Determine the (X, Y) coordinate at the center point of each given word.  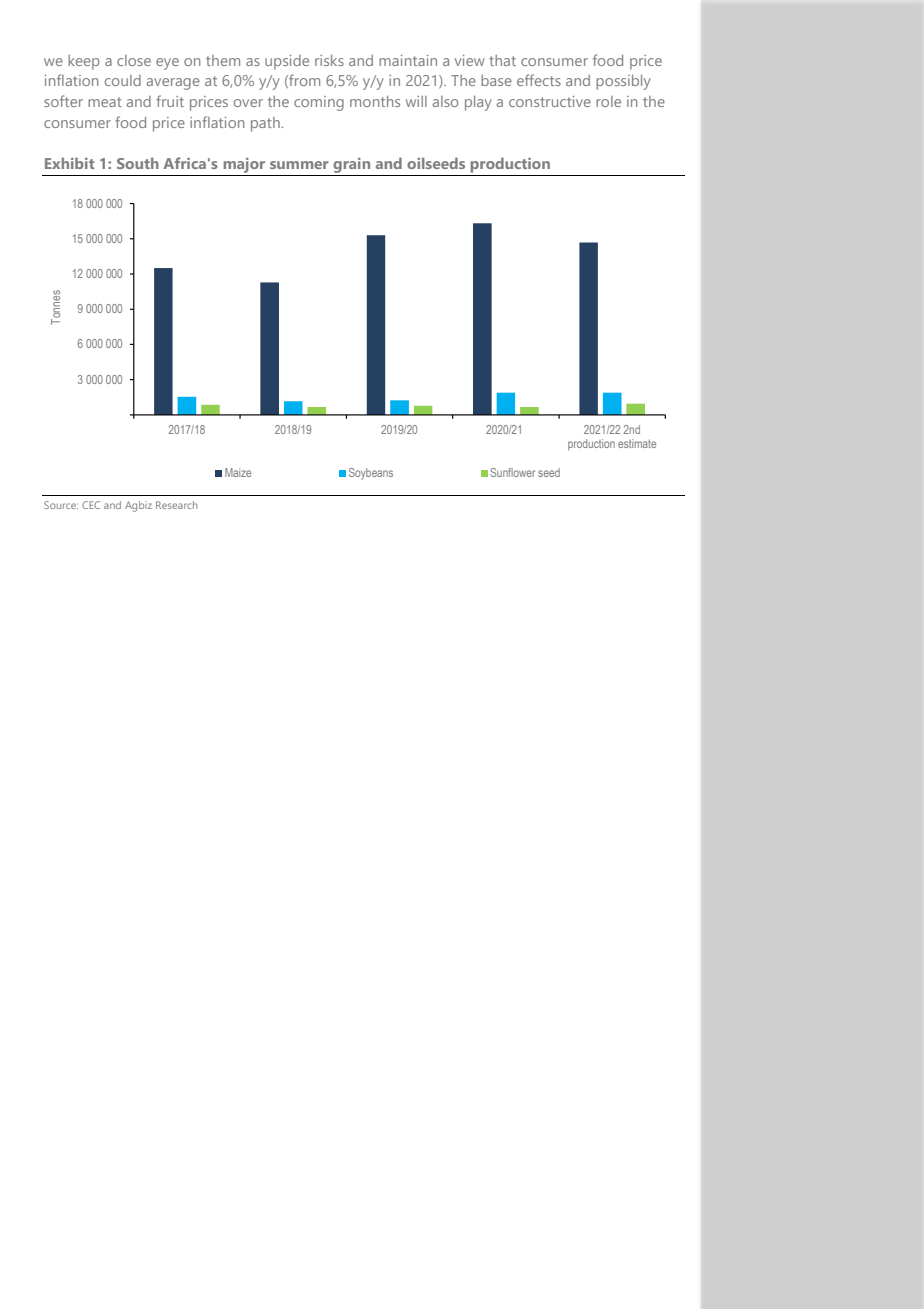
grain (351, 165)
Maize (238, 472)
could (123, 80)
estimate (637, 443)
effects (539, 80)
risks (329, 60)
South (138, 163)
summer (299, 165)
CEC (91, 505)
